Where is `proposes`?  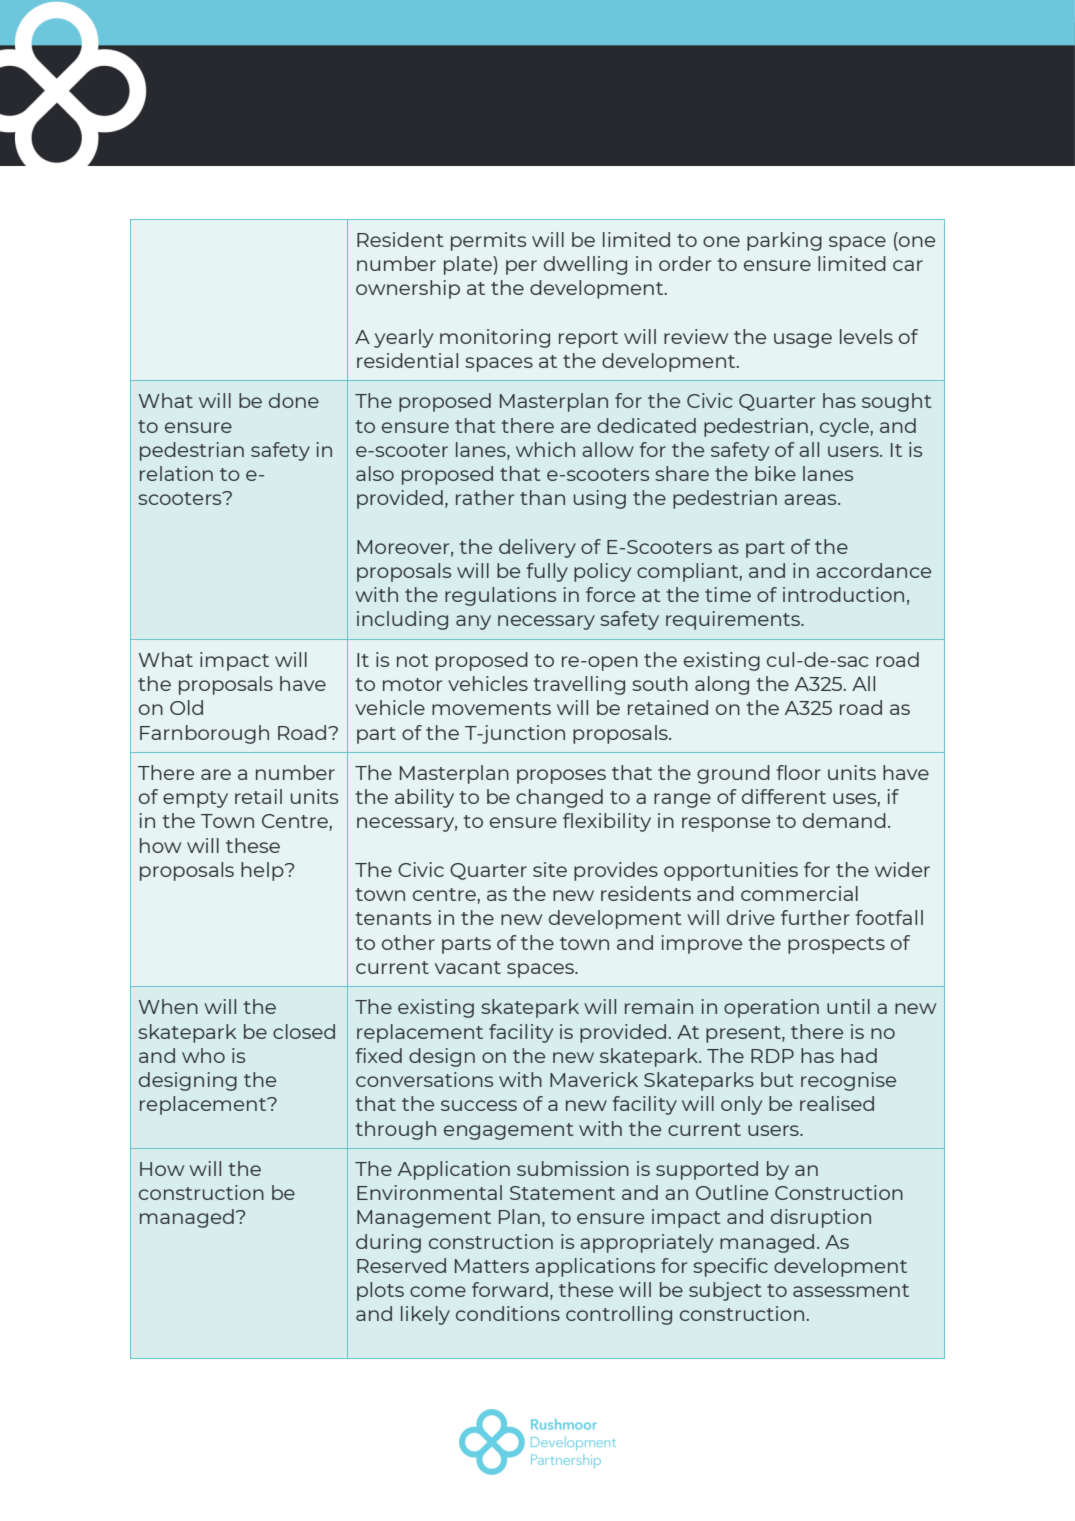
proposes is located at coordinates (561, 776).
